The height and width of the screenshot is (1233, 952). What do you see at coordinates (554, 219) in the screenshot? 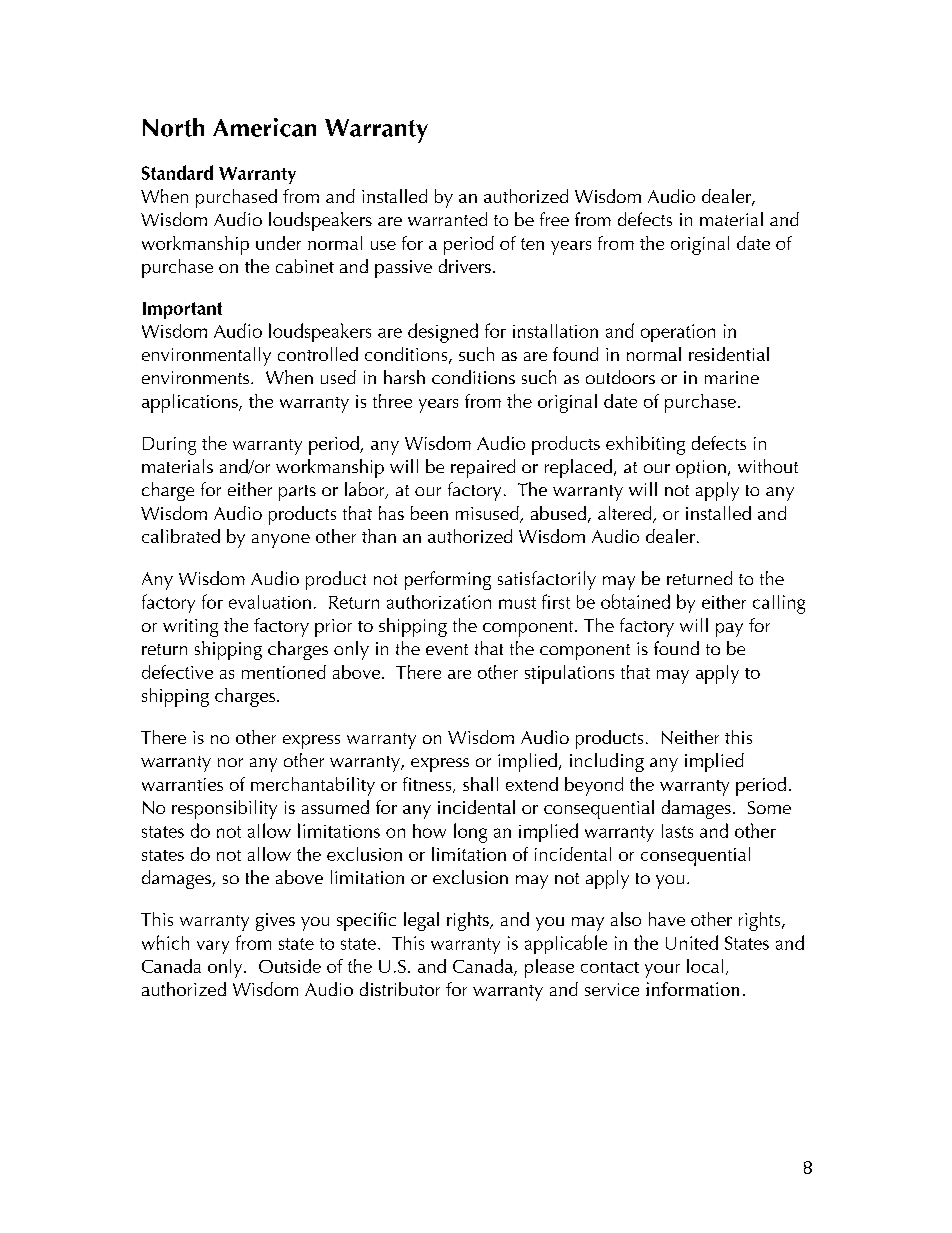
I see `free` at bounding box center [554, 219].
